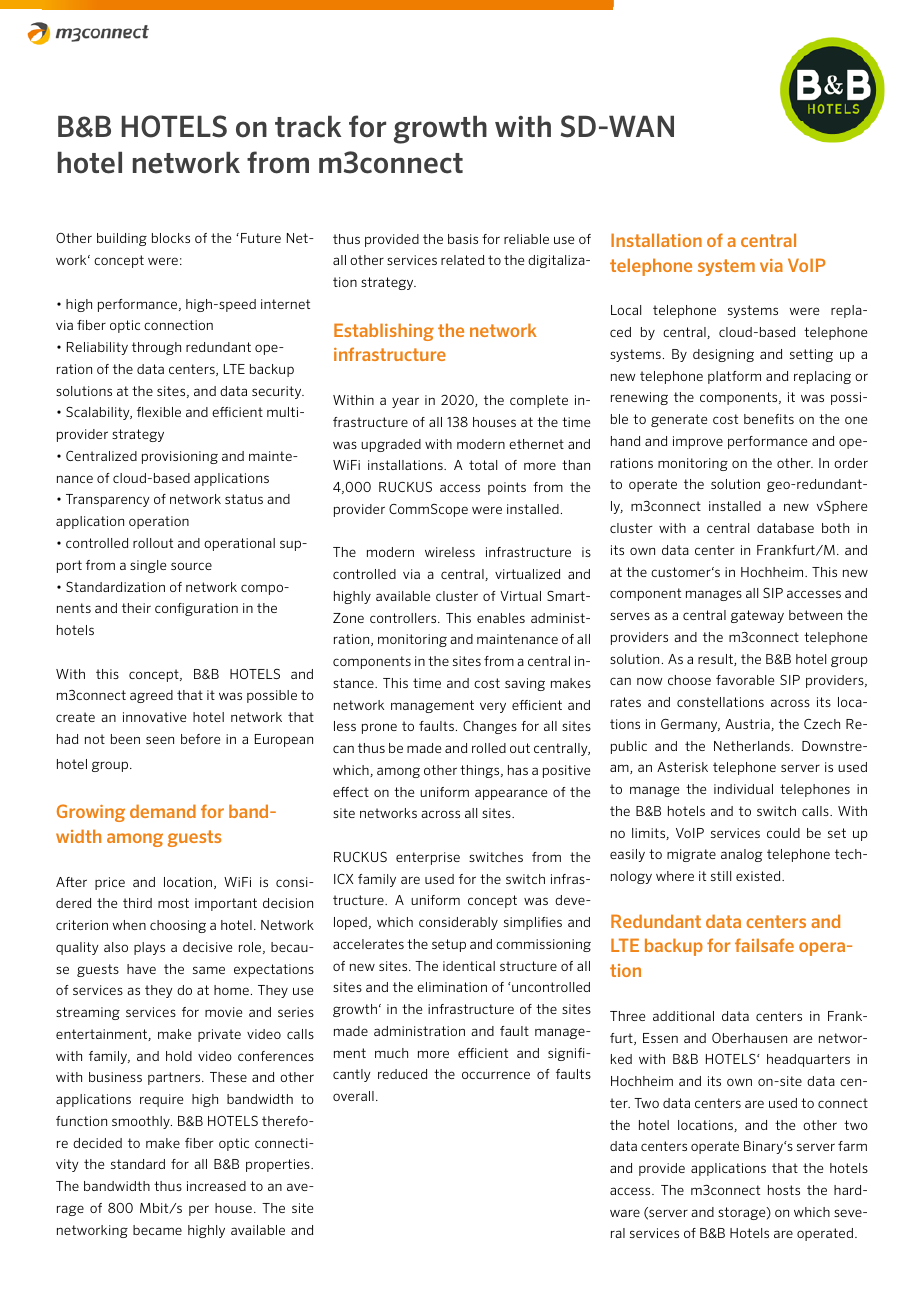 The width and height of the document is (924, 1308). Describe the element at coordinates (493, 707) in the document. I see `very` at that location.
